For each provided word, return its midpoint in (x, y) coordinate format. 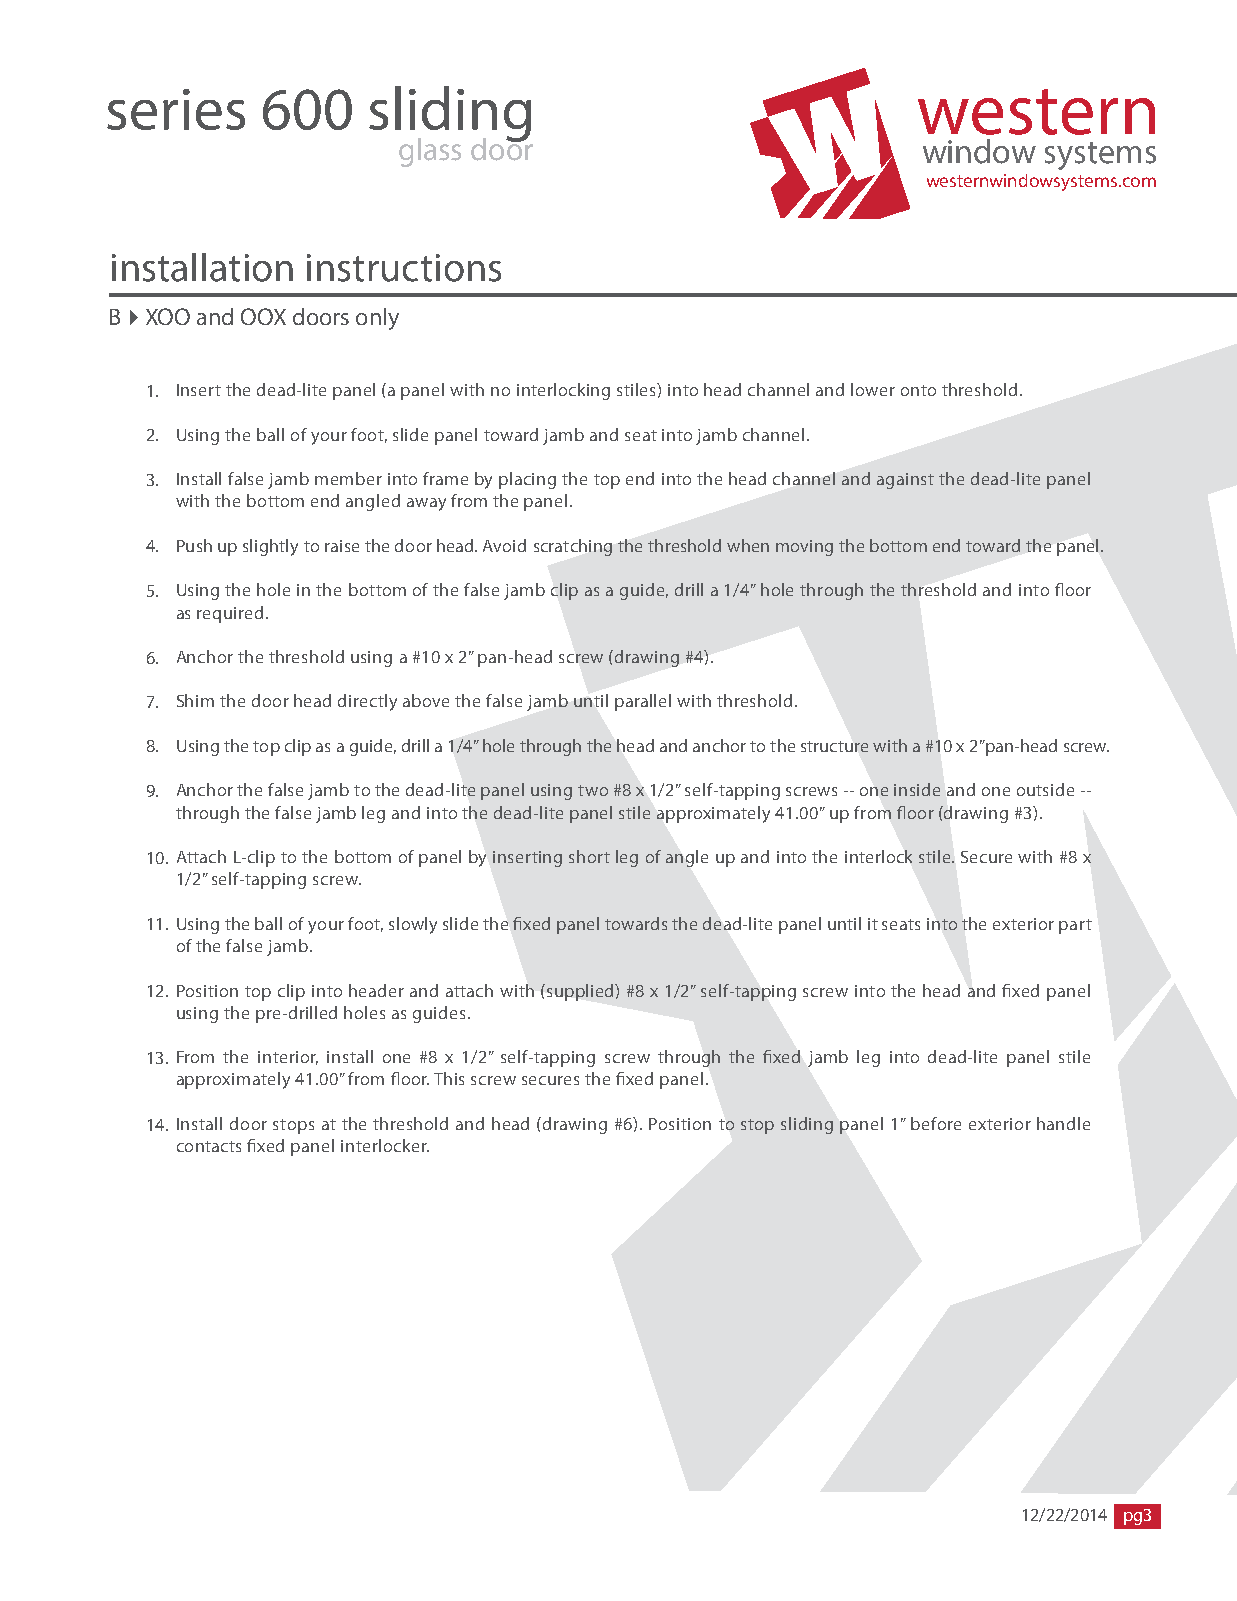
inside (917, 789)
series (176, 109)
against (905, 481)
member (348, 478)
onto (918, 390)
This (449, 1078)
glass (430, 152)
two (593, 790)
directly (367, 702)
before (936, 1123)
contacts (209, 1146)
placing (527, 480)
